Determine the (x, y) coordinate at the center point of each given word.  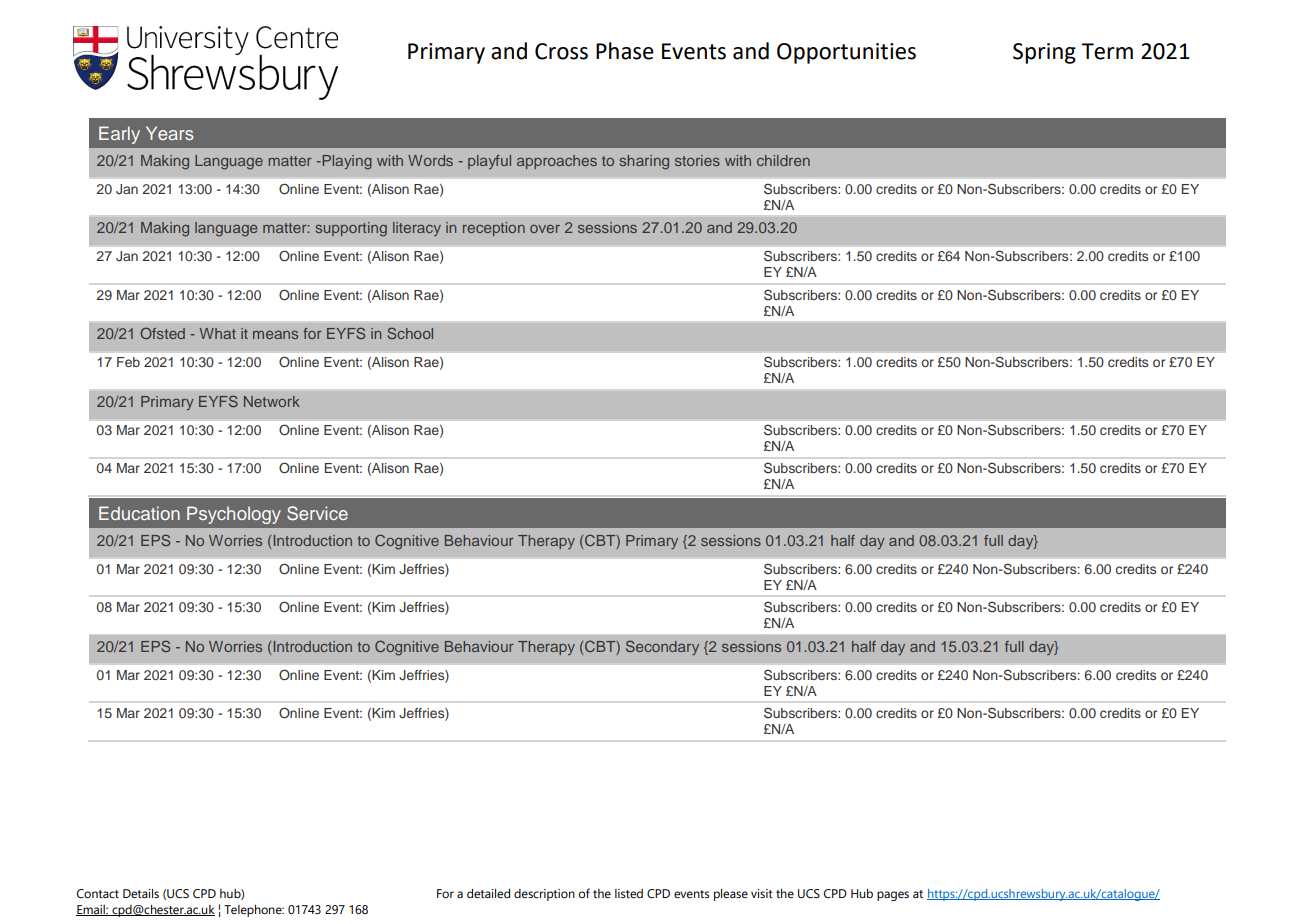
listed (629, 893)
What (218, 333)
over (545, 229)
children (783, 160)
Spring (1044, 53)
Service (317, 513)
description (544, 895)
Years (170, 133)
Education (139, 513)
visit (762, 893)
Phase (625, 51)
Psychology (234, 515)
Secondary (662, 647)
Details (141, 893)
